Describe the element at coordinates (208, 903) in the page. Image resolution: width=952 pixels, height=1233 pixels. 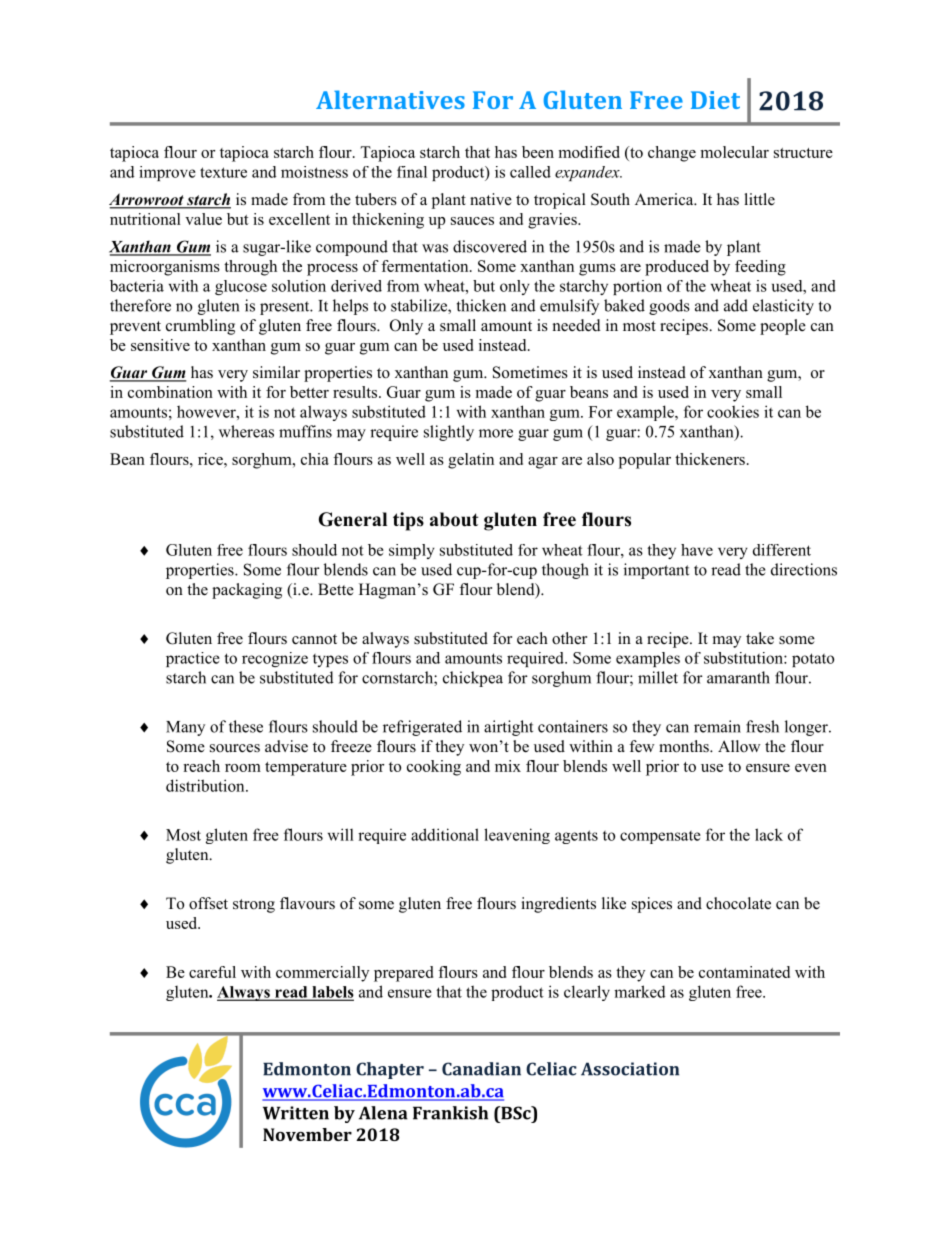
I see `offset` at that location.
